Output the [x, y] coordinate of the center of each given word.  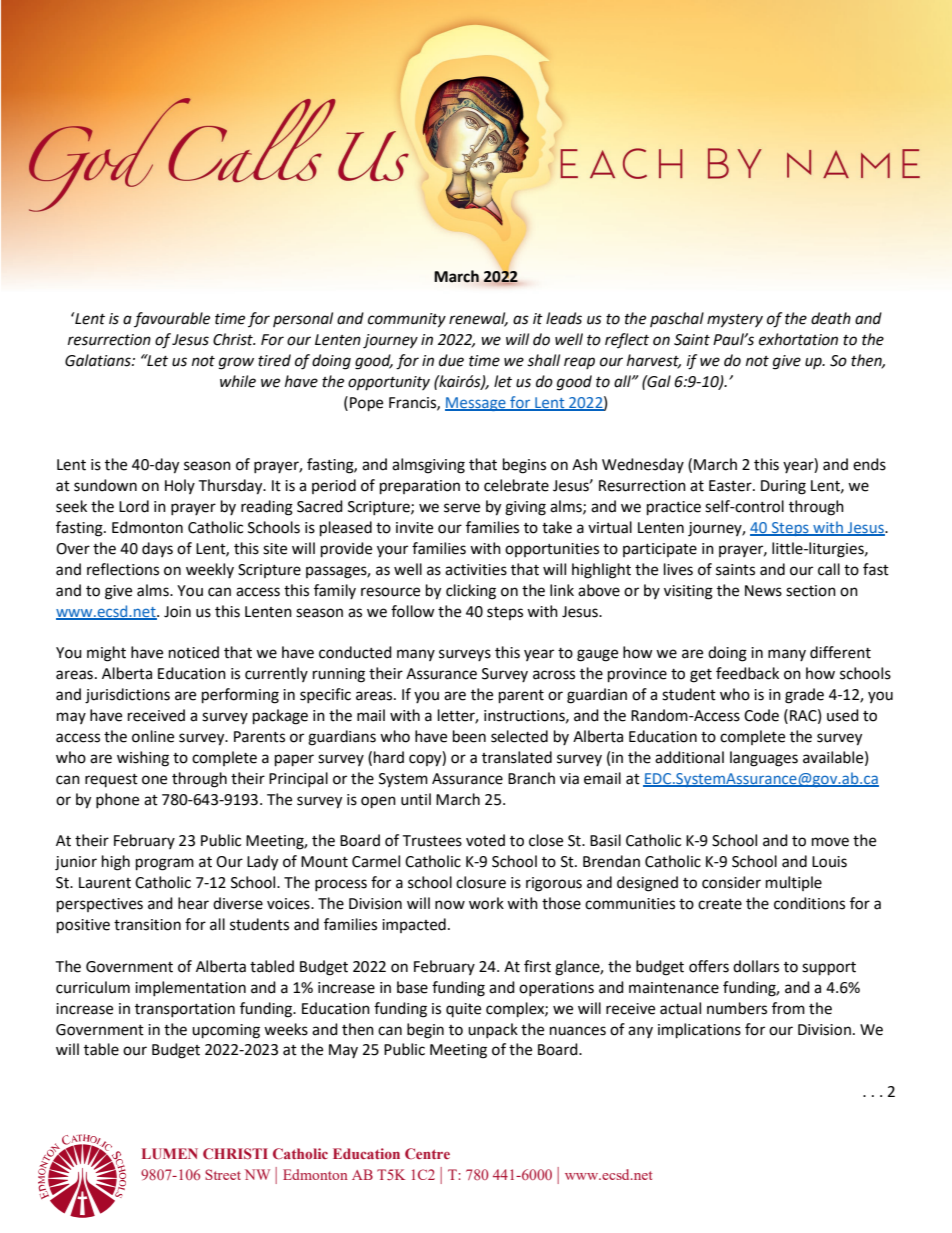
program [165, 864]
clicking [471, 592]
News [763, 591]
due [451, 360]
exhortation [798, 339]
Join [177, 612]
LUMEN [170, 1153]
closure [481, 882]
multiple [794, 883]
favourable [172, 319]
